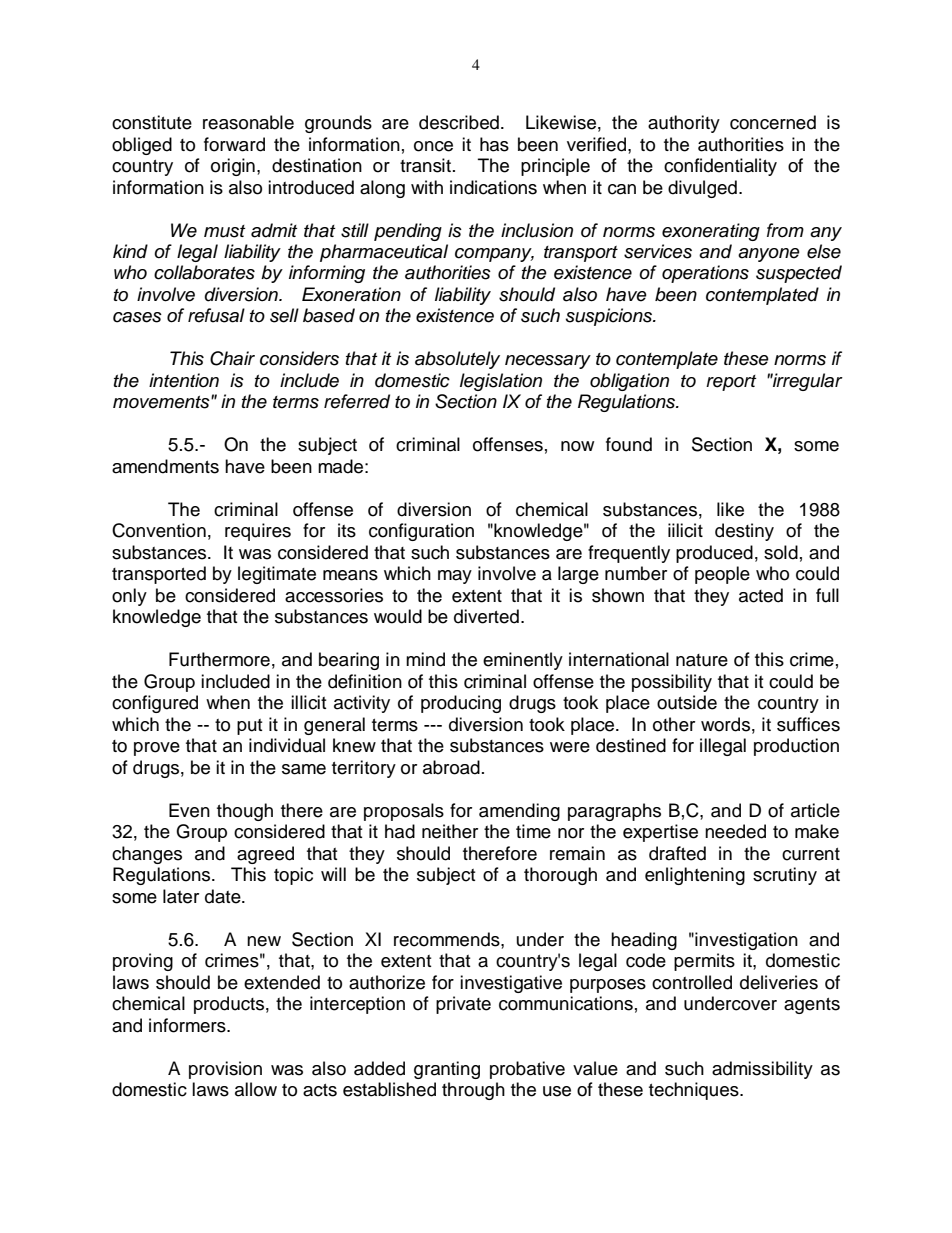  What do you see at coordinates (225, 1070) in the document?
I see `provision` at bounding box center [225, 1070].
